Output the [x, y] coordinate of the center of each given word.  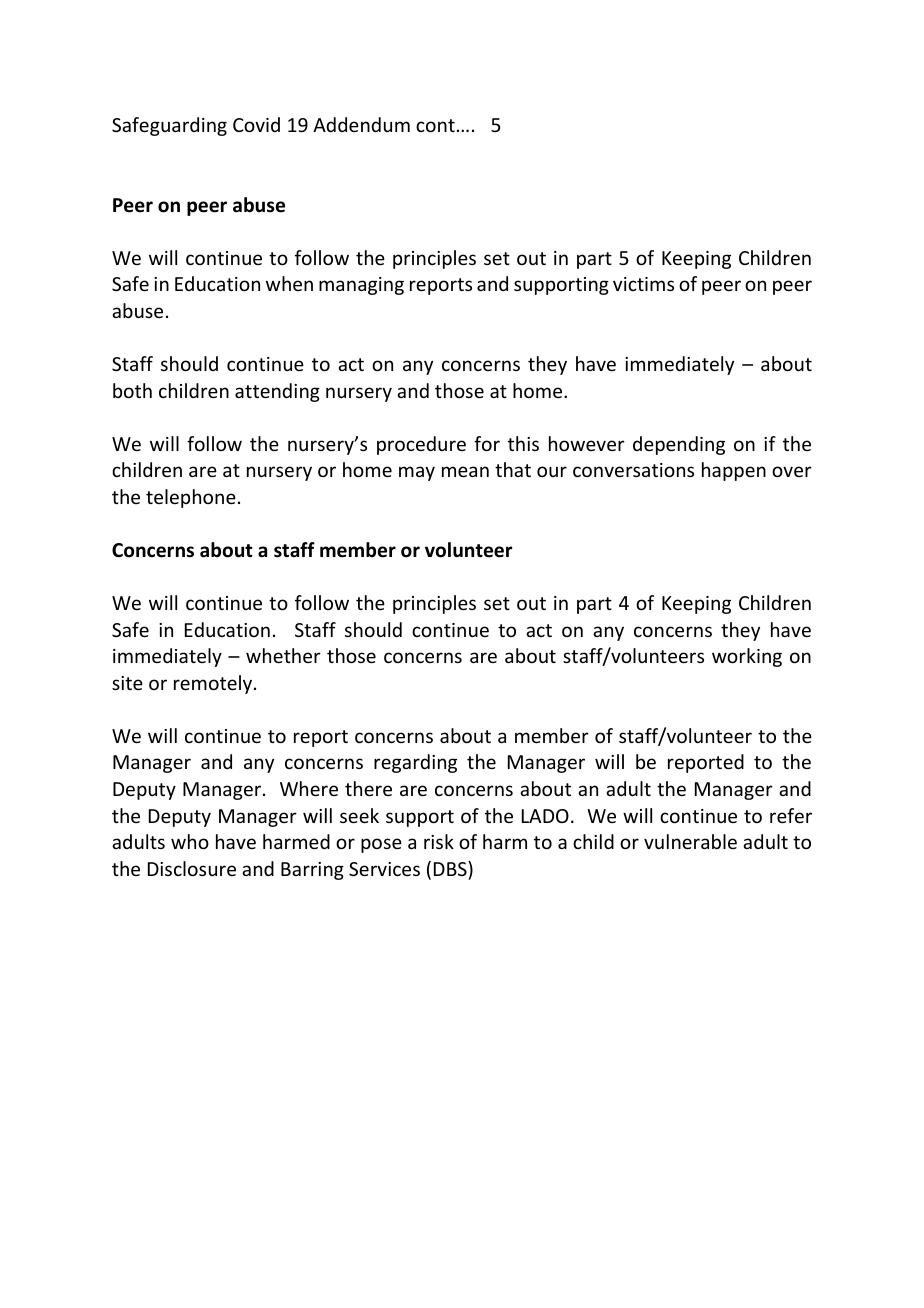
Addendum [361, 124]
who [190, 841]
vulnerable [690, 841]
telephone [191, 498]
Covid [256, 124]
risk [439, 841]
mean [465, 471]
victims [643, 284]
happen [734, 471]
